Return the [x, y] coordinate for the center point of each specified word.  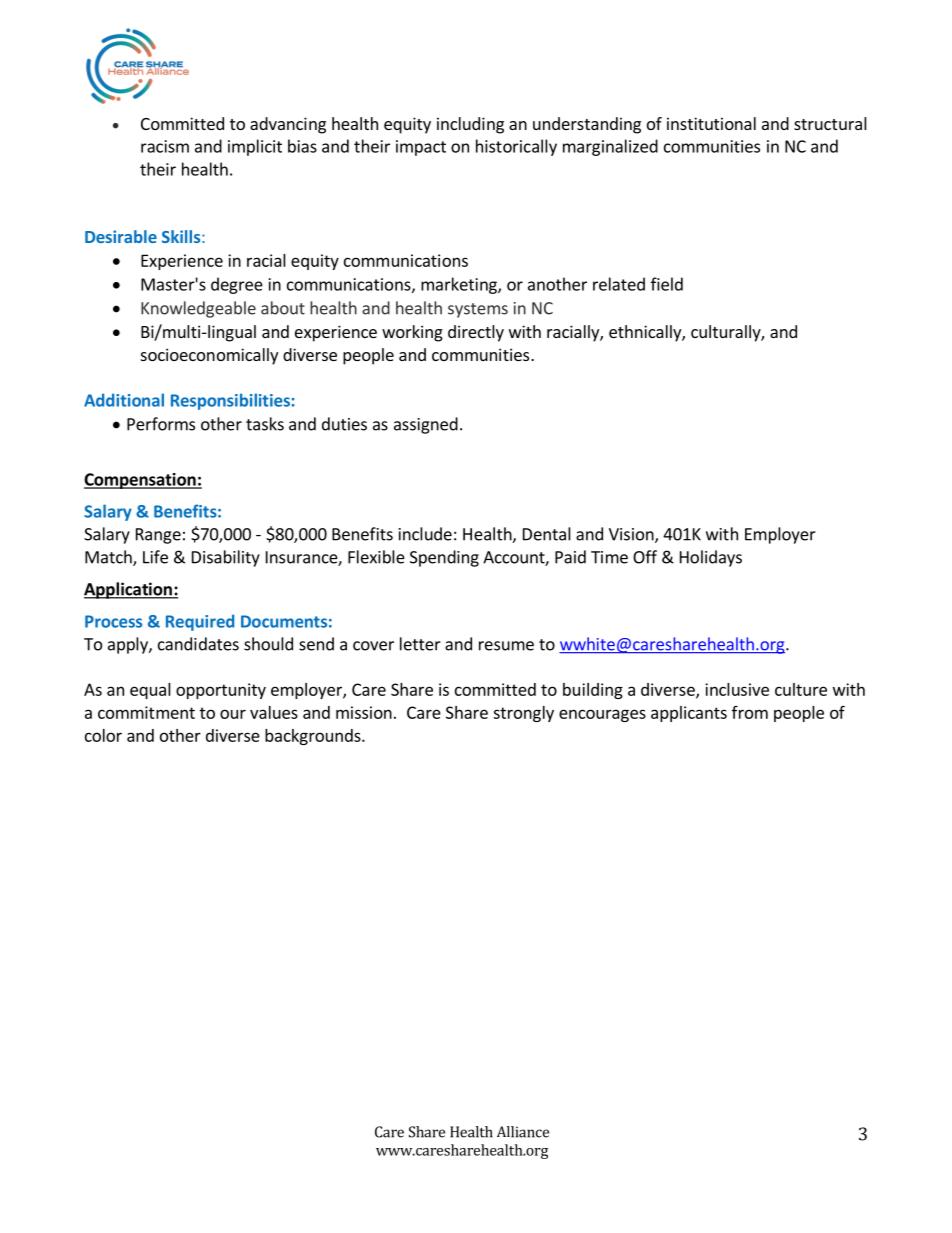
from [750, 712]
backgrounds [314, 737]
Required [200, 622]
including [470, 125]
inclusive [737, 689]
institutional [711, 123]
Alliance [523, 1132]
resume [506, 646]
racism [165, 146]
